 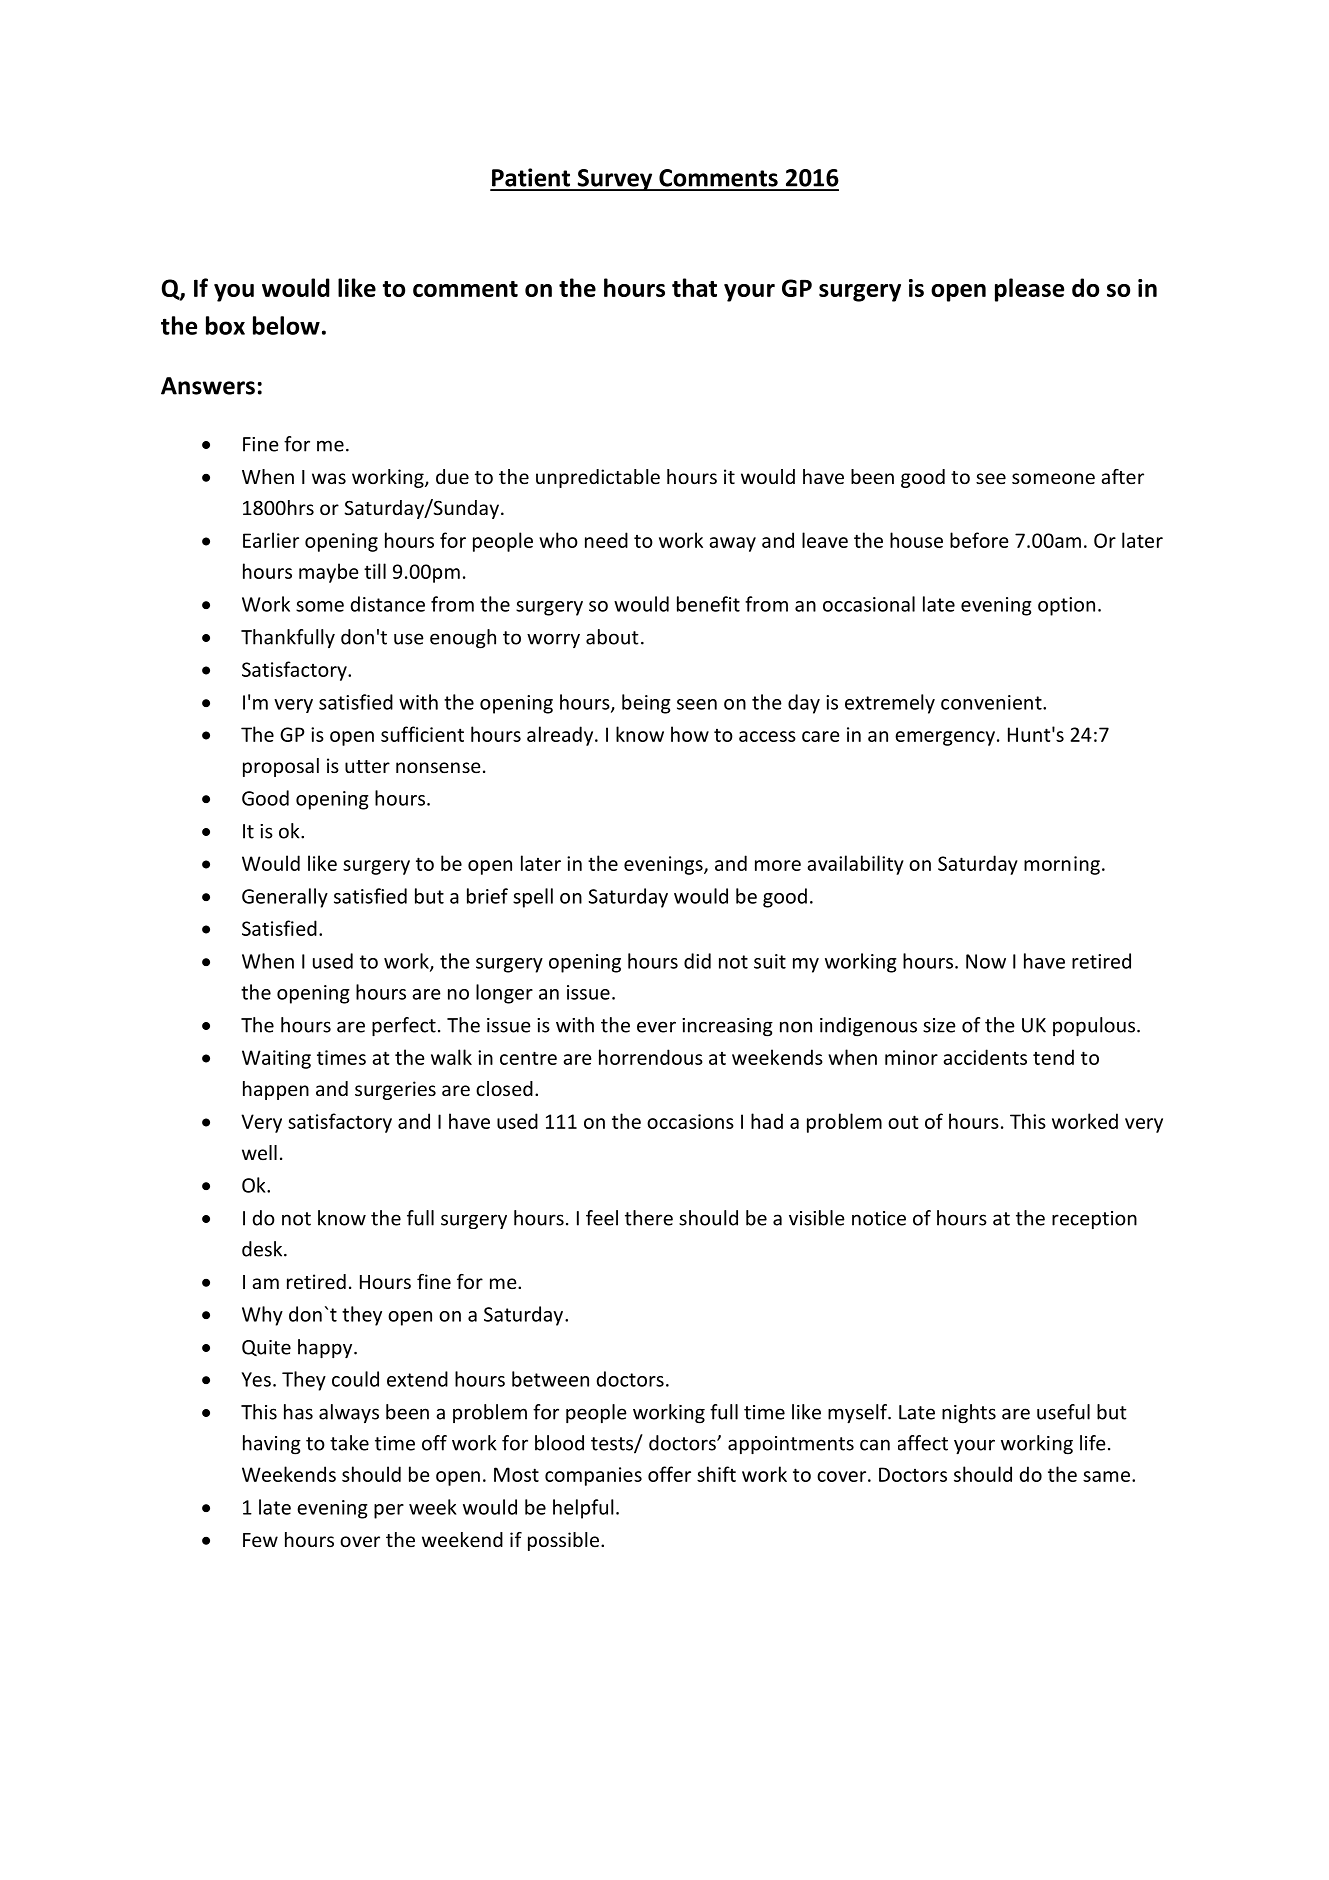 What do you see at coordinates (286, 325) in the document?
I see `below` at bounding box center [286, 325].
